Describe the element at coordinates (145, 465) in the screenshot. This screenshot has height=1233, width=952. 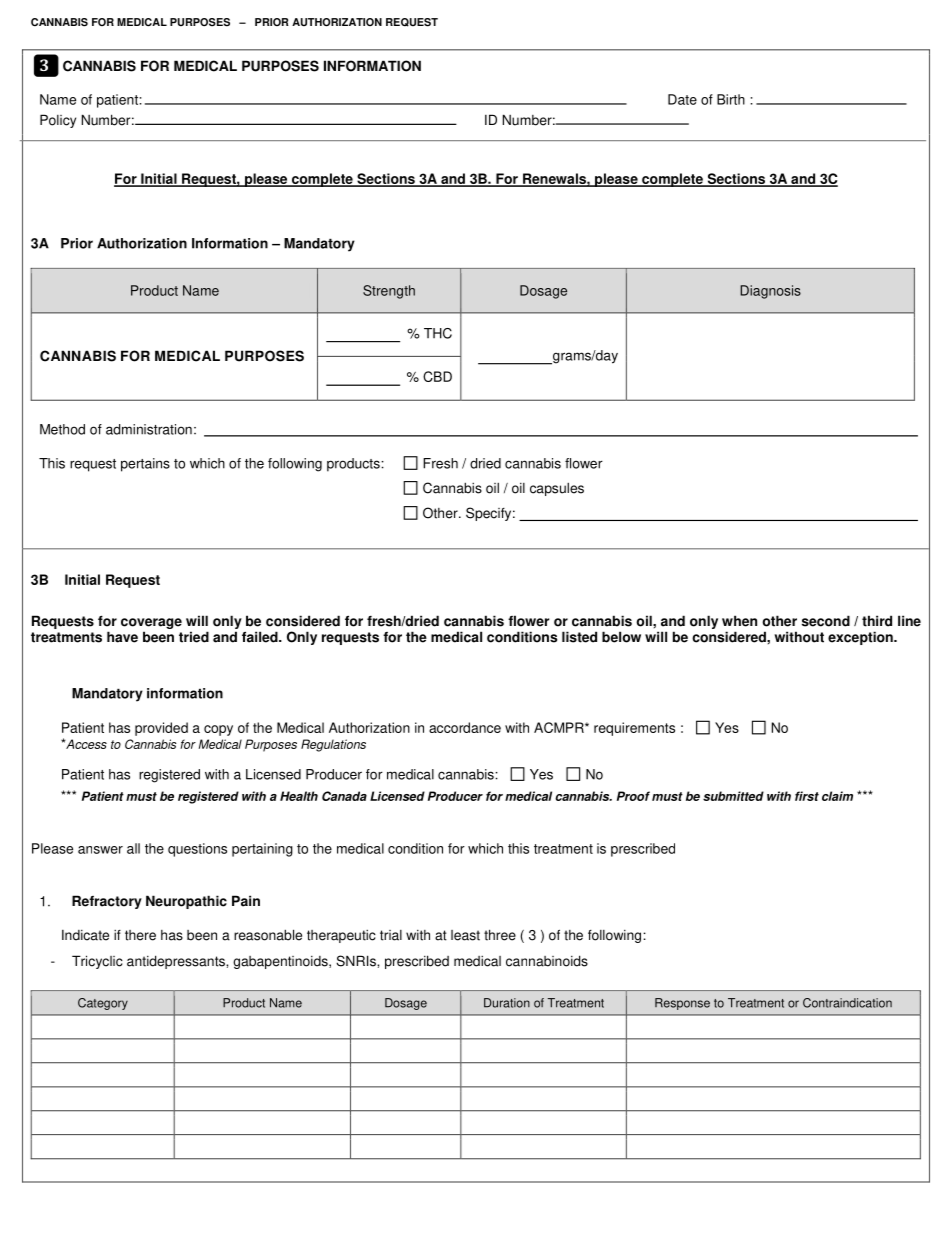
I see `pertains` at that location.
